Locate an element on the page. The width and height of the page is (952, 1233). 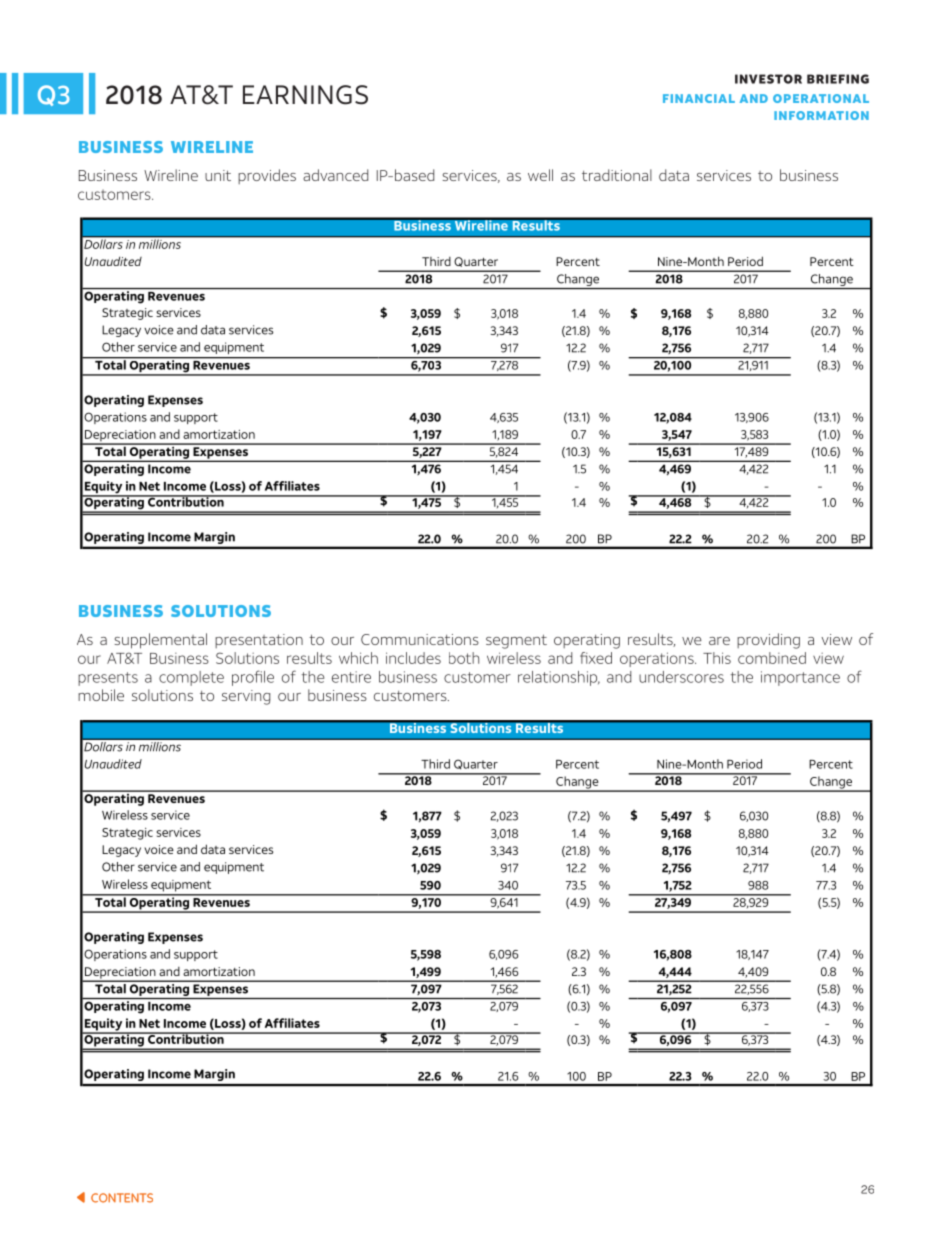
OPERATIONAL is located at coordinates (821, 98).
